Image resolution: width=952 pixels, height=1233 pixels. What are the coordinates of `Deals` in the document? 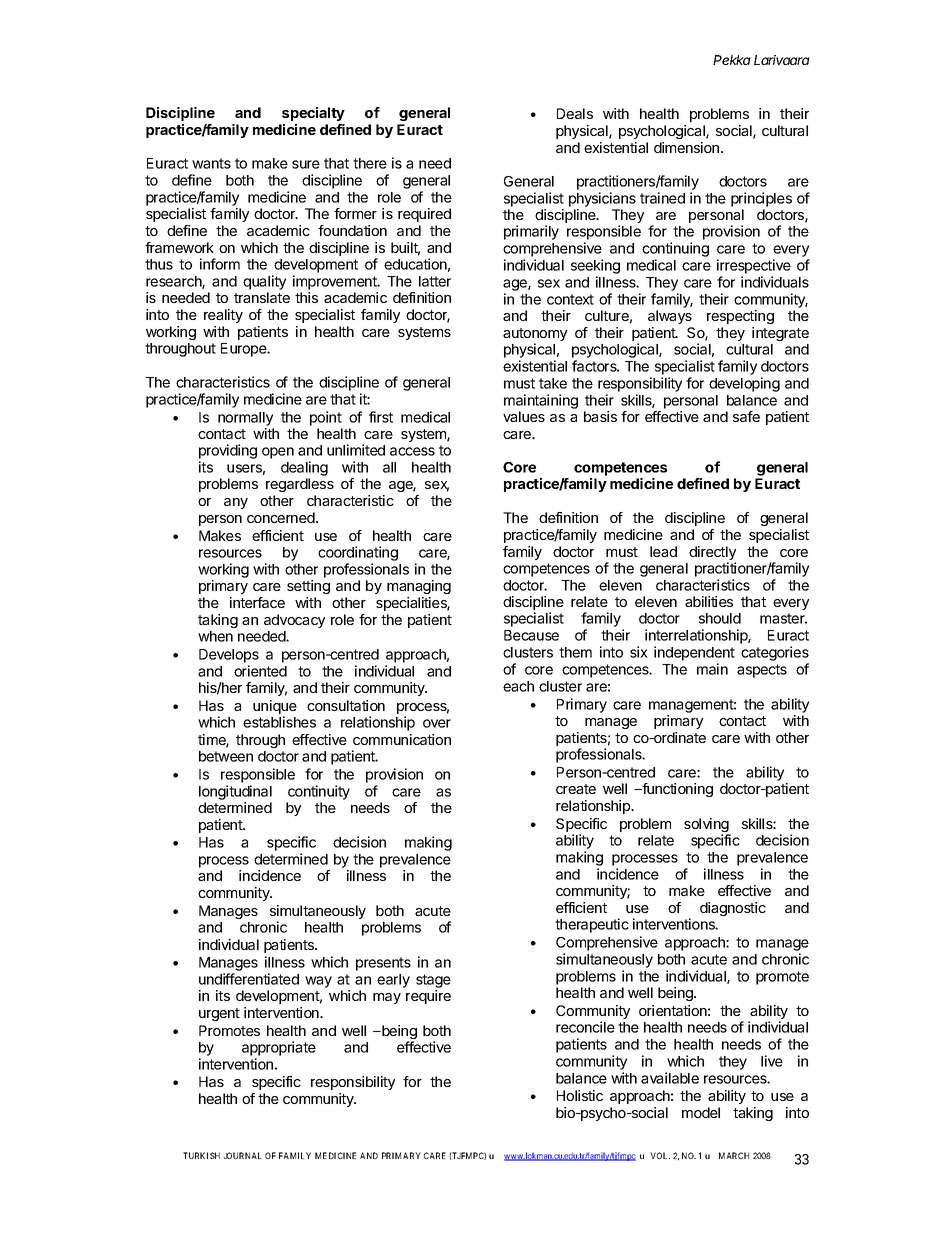 It's located at (575, 113).
